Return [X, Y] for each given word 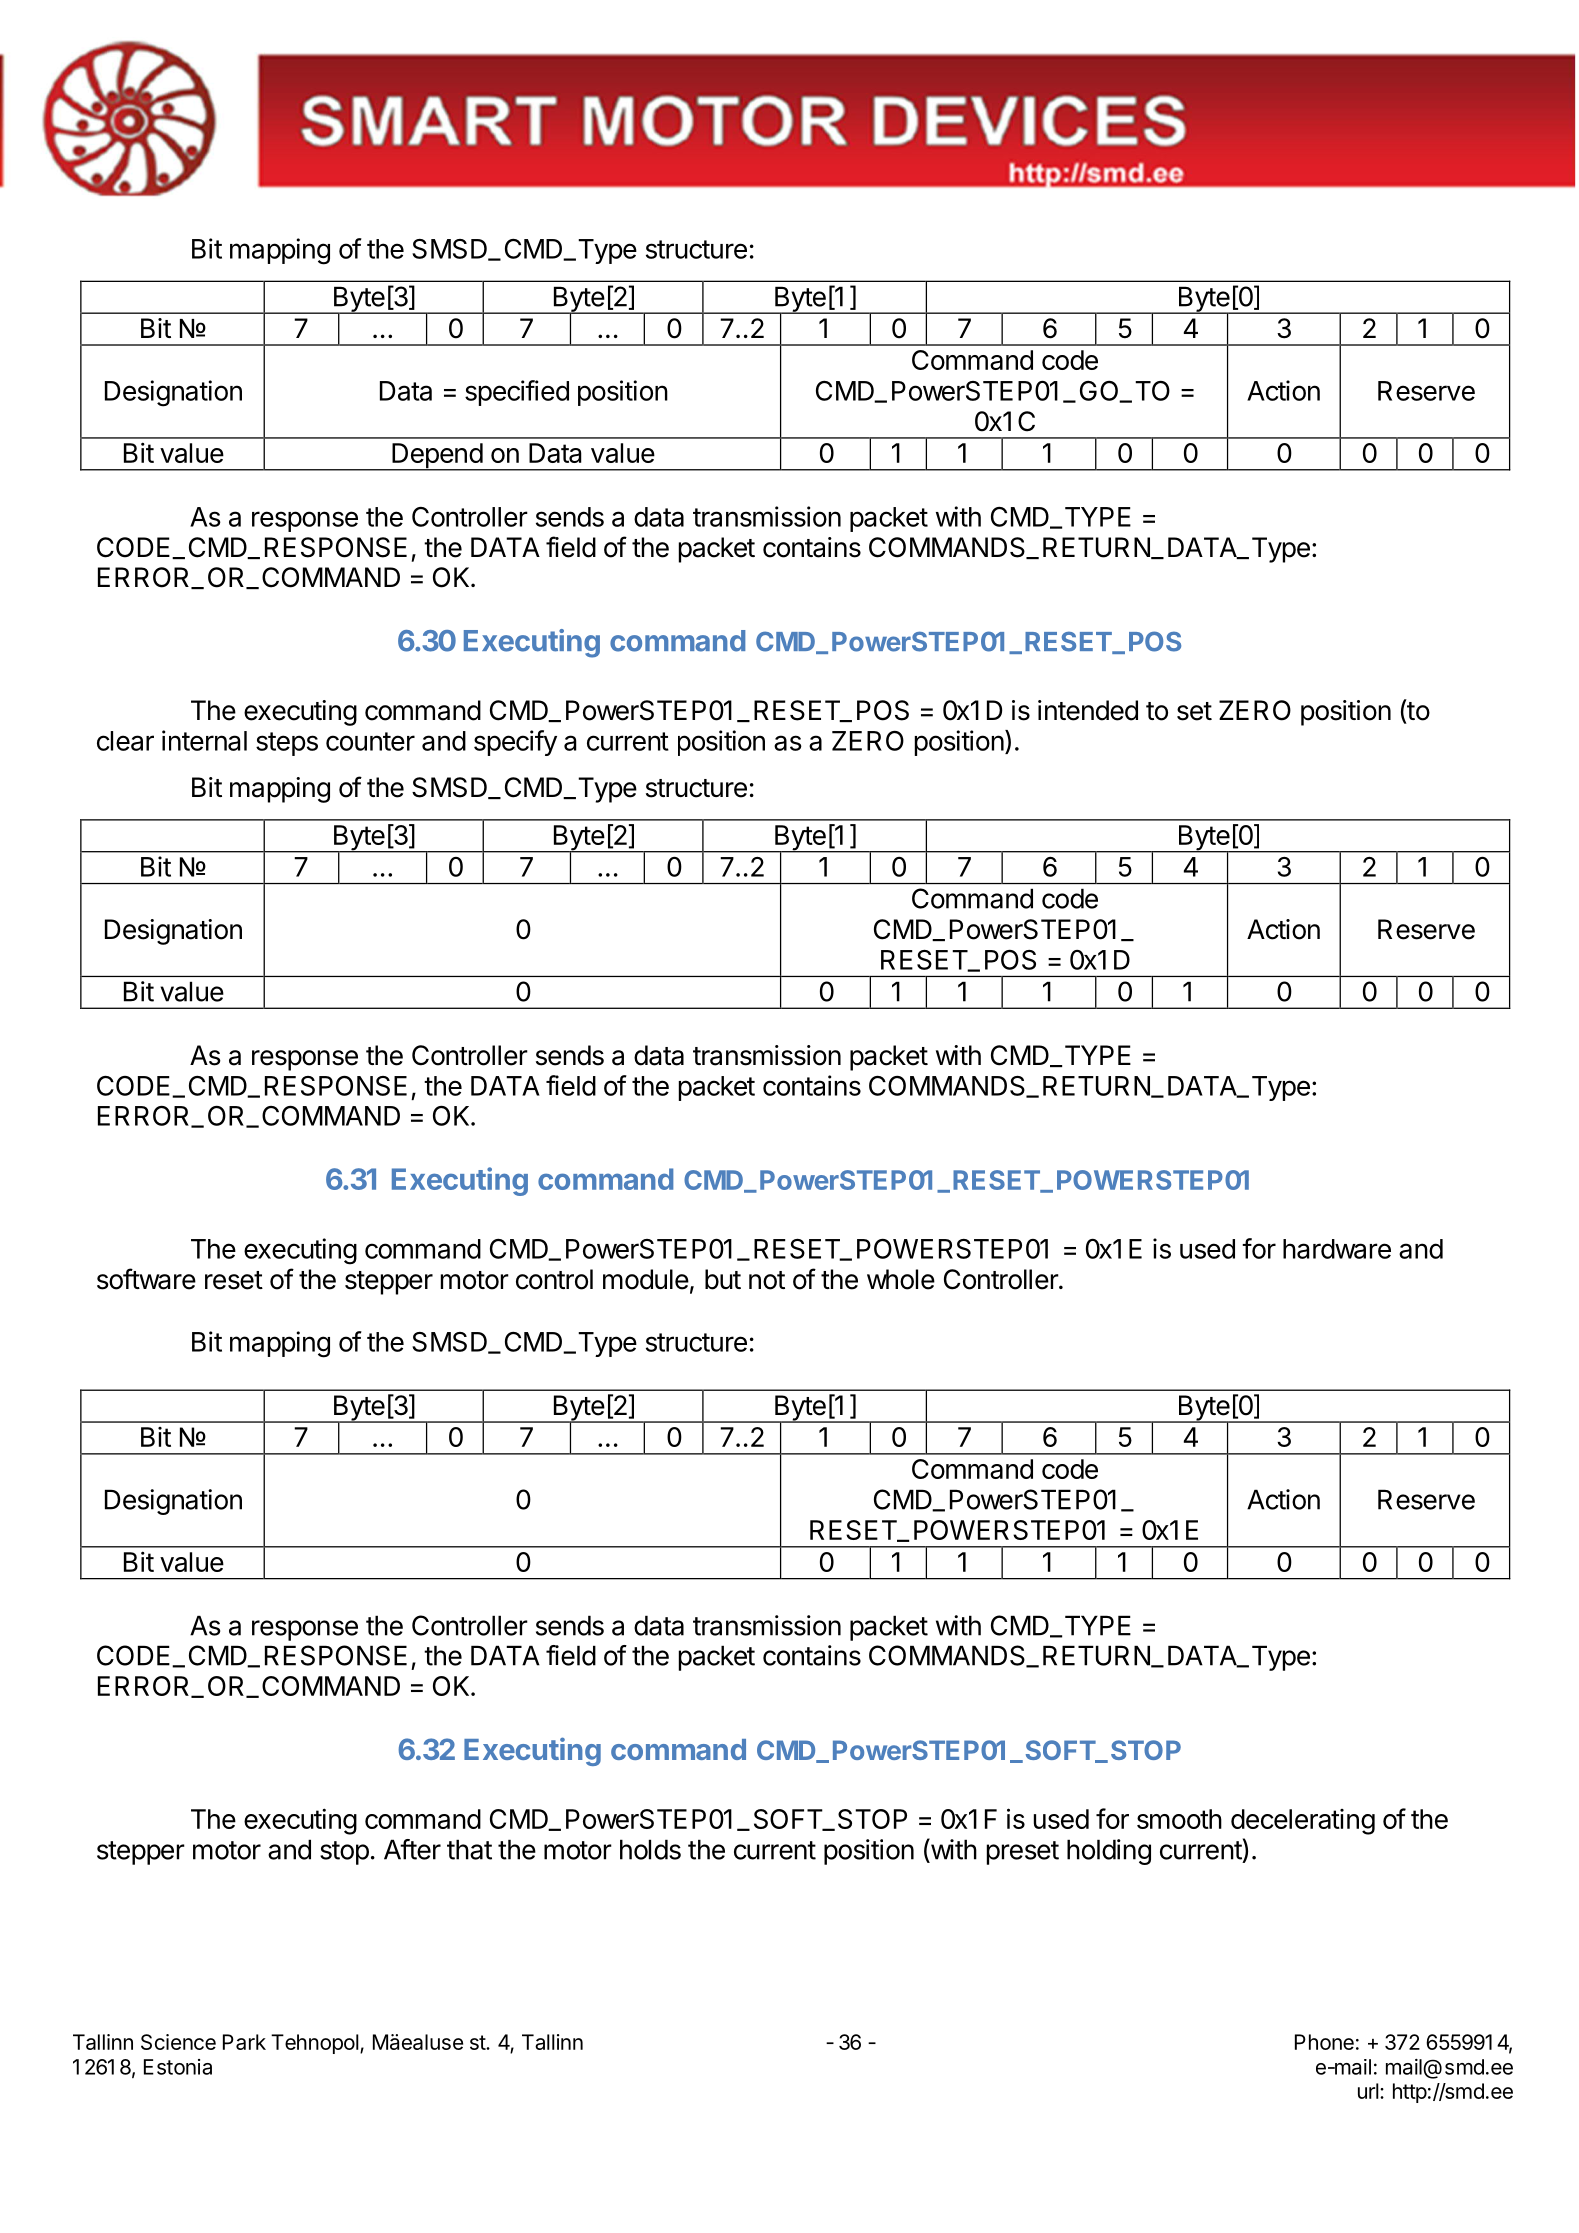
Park [244, 2042]
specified [517, 393]
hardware [1337, 1249]
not [767, 1280]
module [646, 1279]
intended [1088, 710]
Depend [437, 457]
